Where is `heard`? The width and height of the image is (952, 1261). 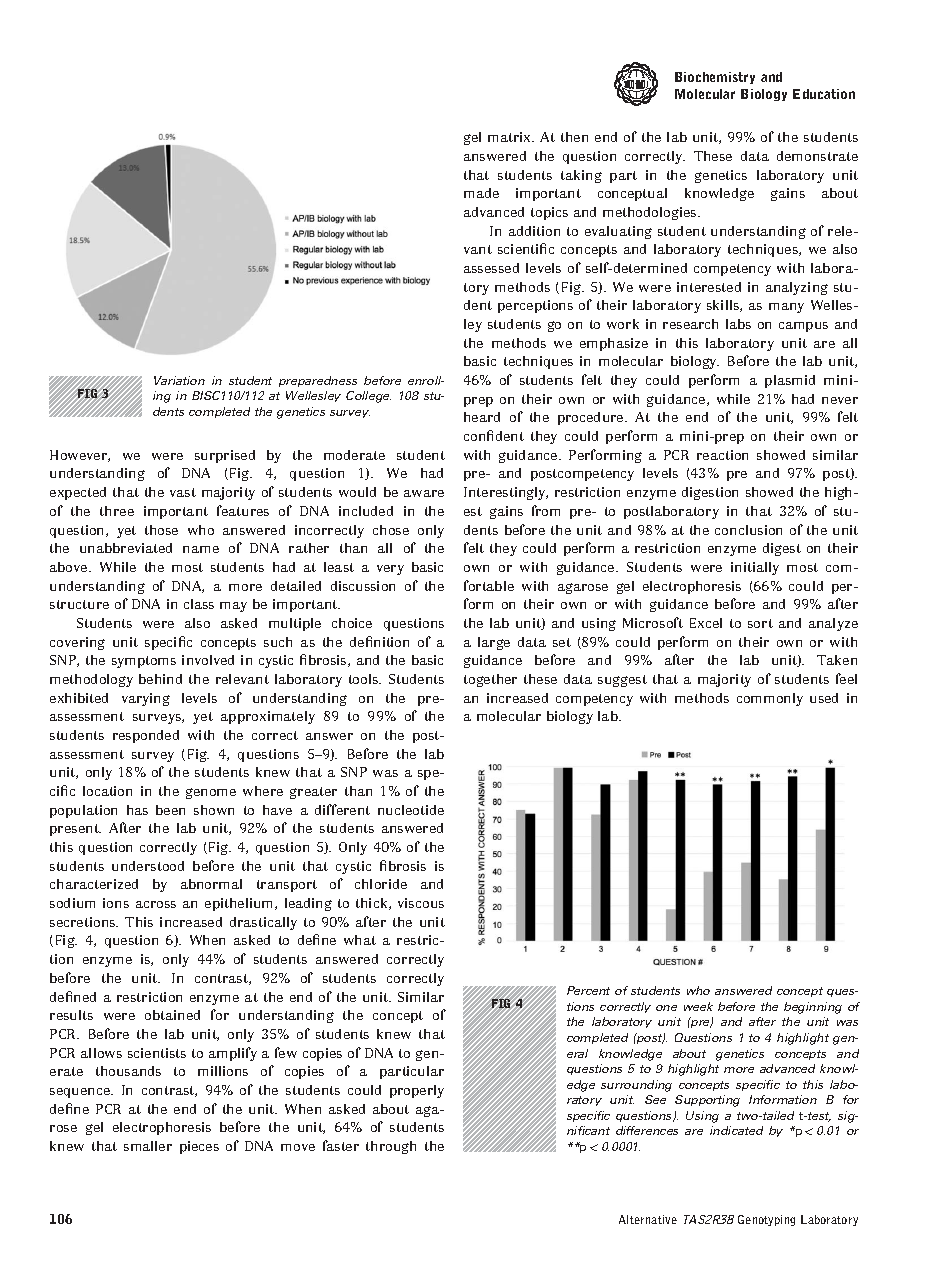 heard is located at coordinates (482, 417).
